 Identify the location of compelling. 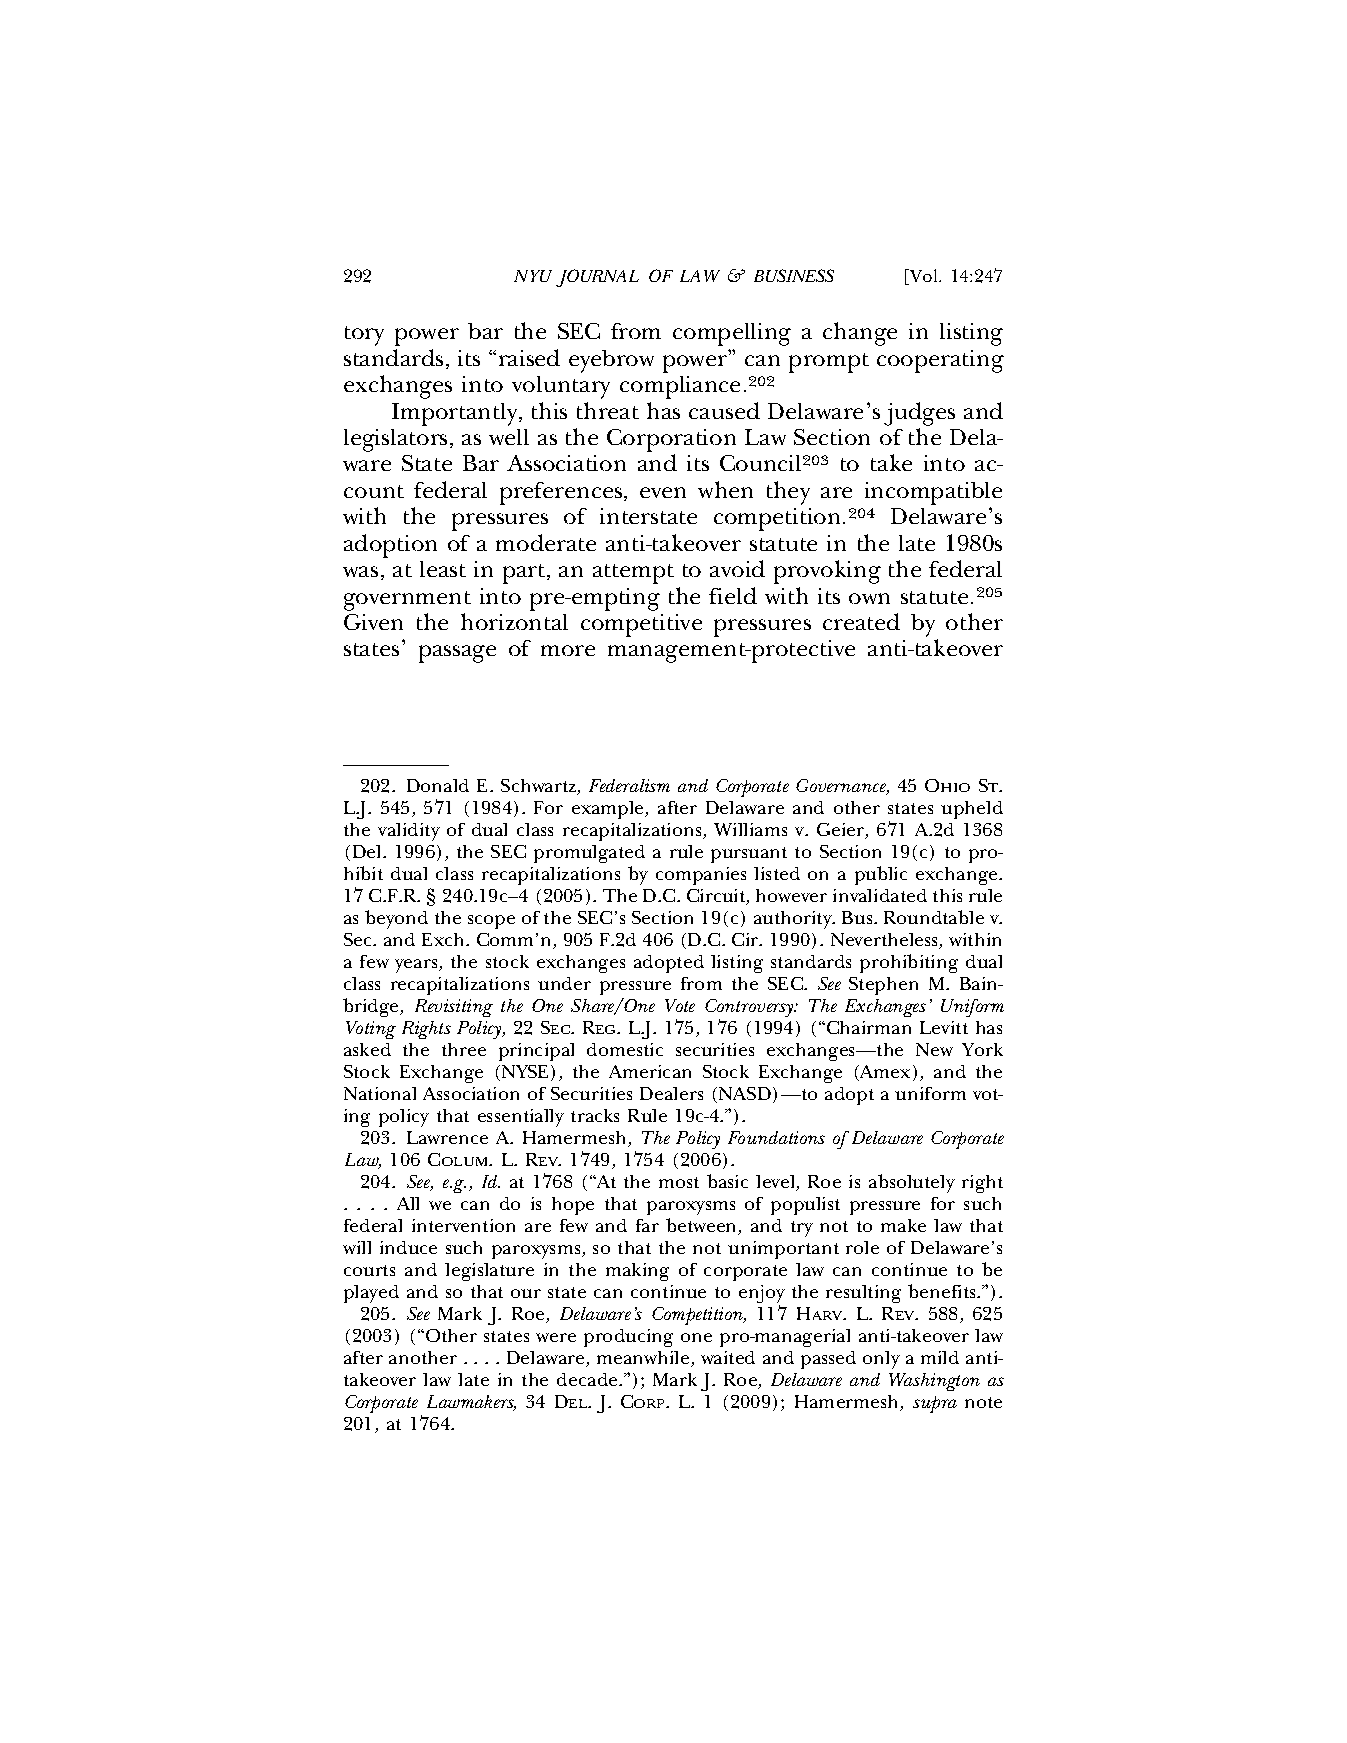
(732, 334).
